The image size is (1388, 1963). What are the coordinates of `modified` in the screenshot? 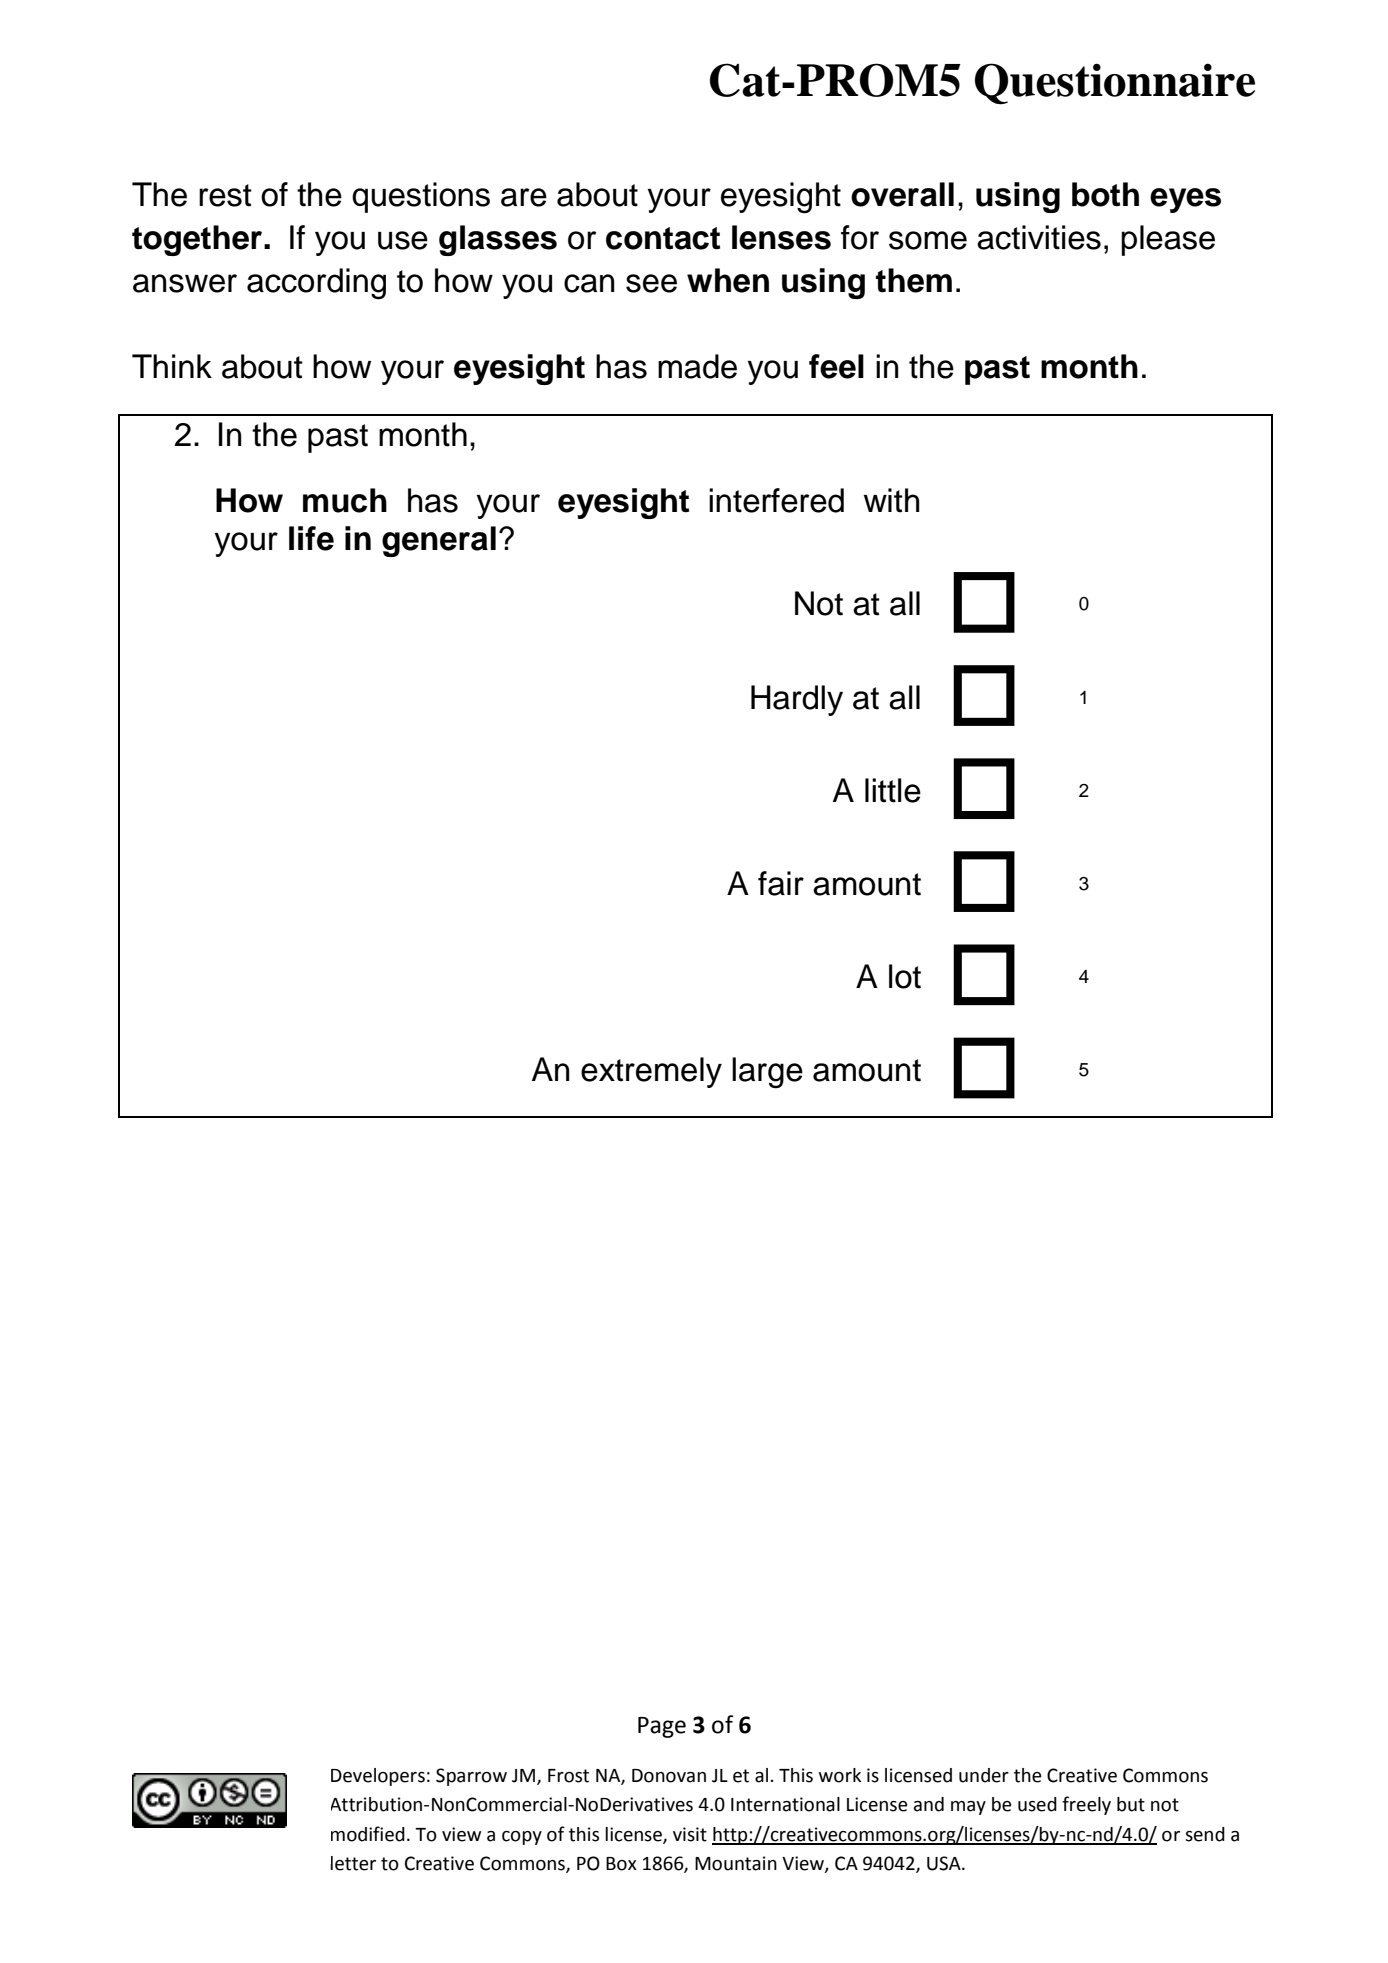 It's located at (368, 1834).
